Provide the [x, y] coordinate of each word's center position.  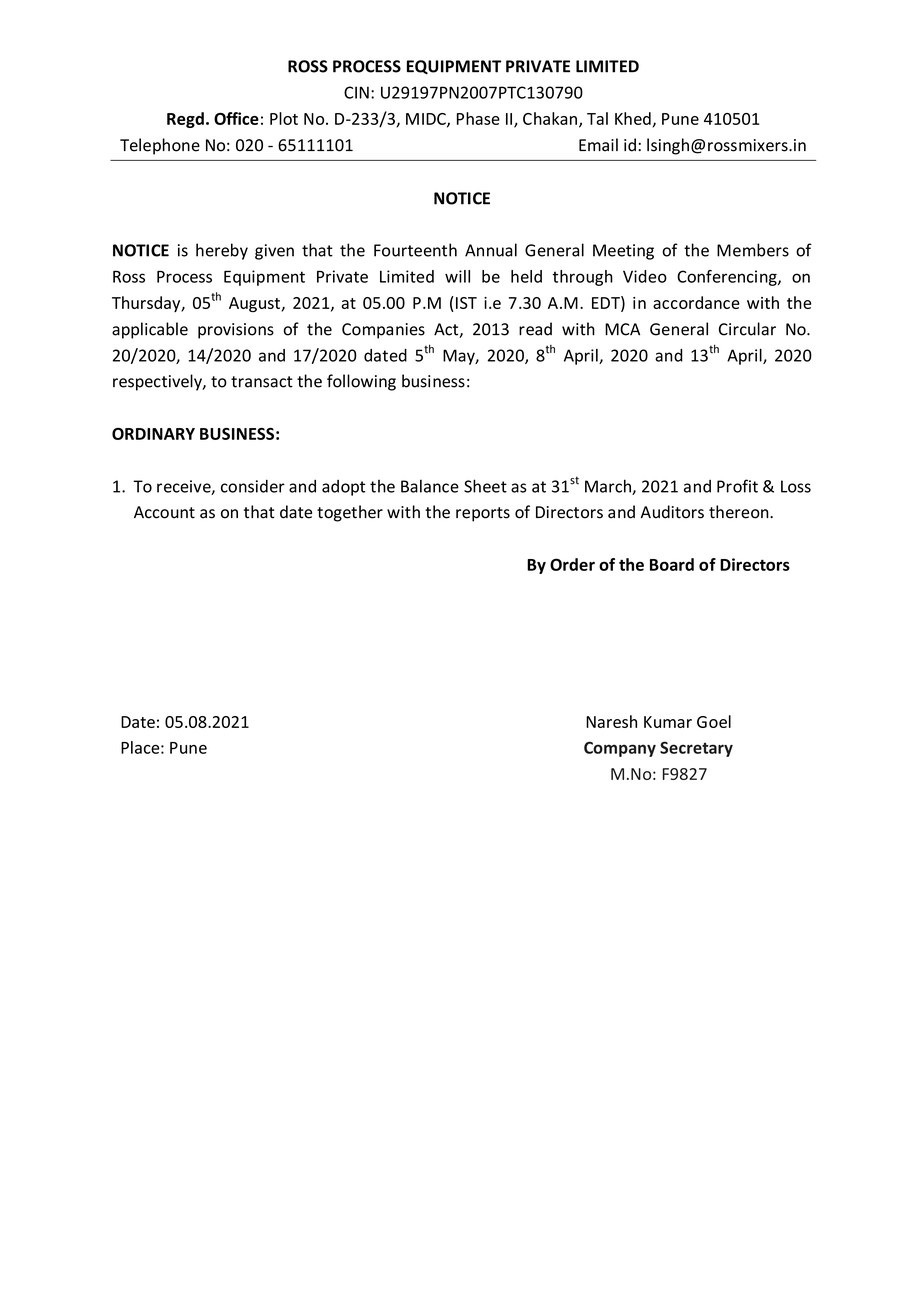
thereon [740, 512]
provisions [236, 331]
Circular [747, 329]
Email [598, 145]
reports [483, 514]
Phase [478, 118]
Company [620, 749]
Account [164, 512]
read [535, 329]
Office [236, 118]
